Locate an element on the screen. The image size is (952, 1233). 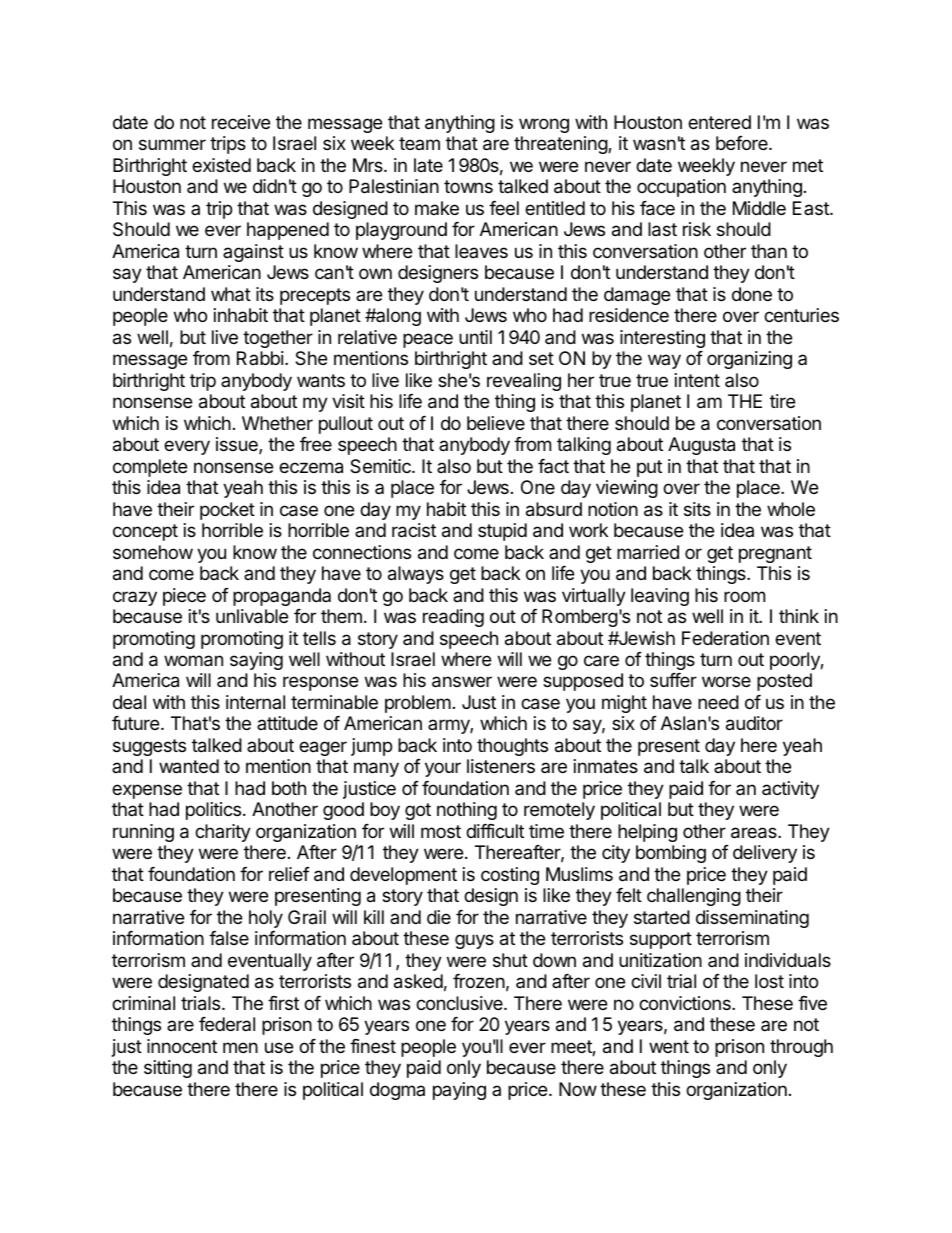
Rabbi is located at coordinates (260, 358).
